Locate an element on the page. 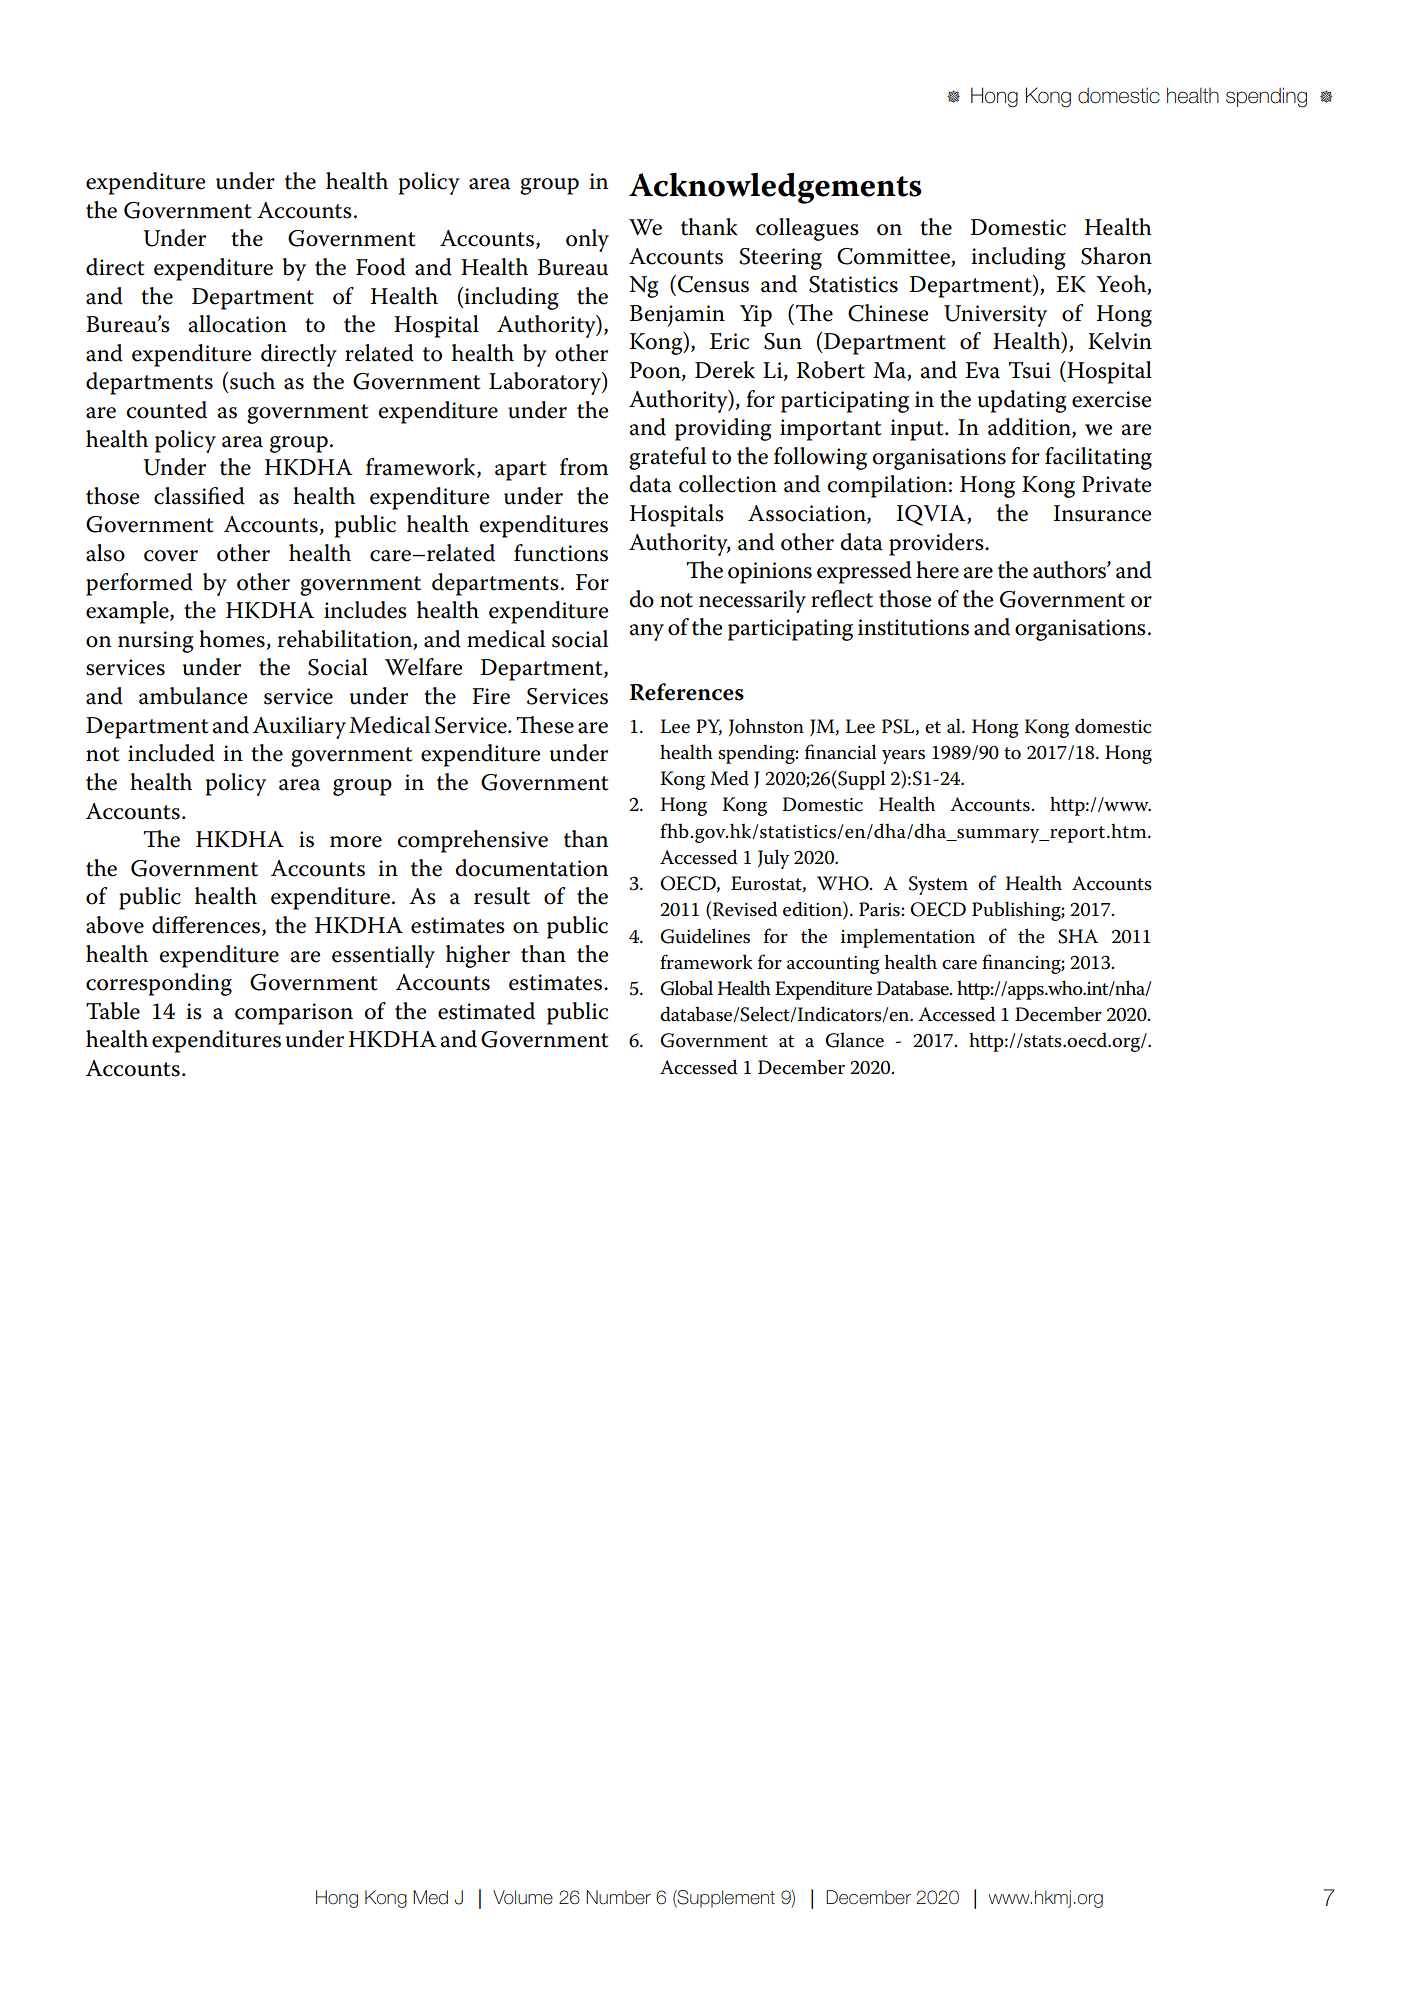 The height and width of the image is (2007, 1419). allocation is located at coordinates (238, 324).
